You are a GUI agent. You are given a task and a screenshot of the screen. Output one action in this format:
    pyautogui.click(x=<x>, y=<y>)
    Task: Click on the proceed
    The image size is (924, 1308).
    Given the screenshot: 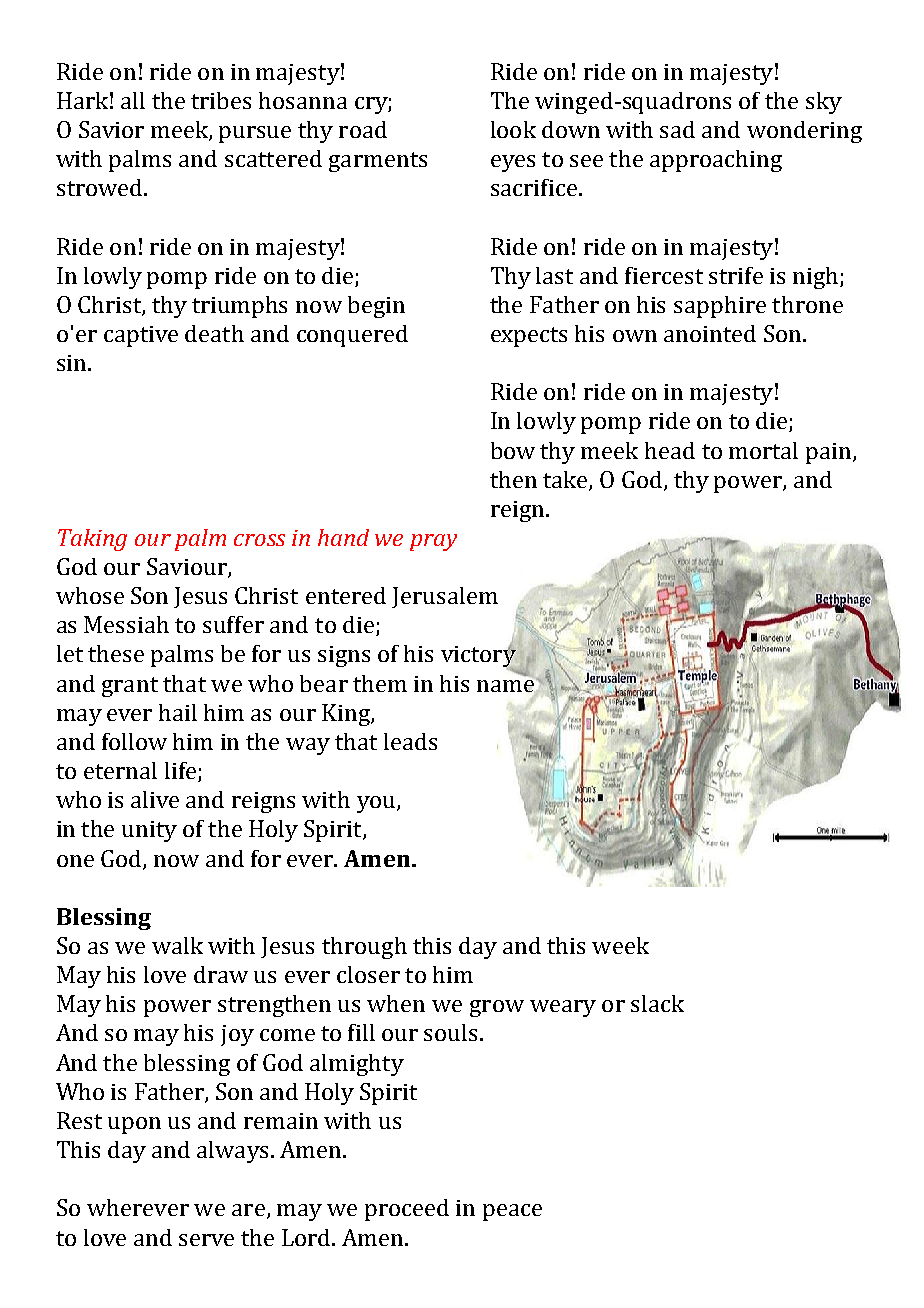 What is the action you would take?
    pyautogui.click(x=407, y=1210)
